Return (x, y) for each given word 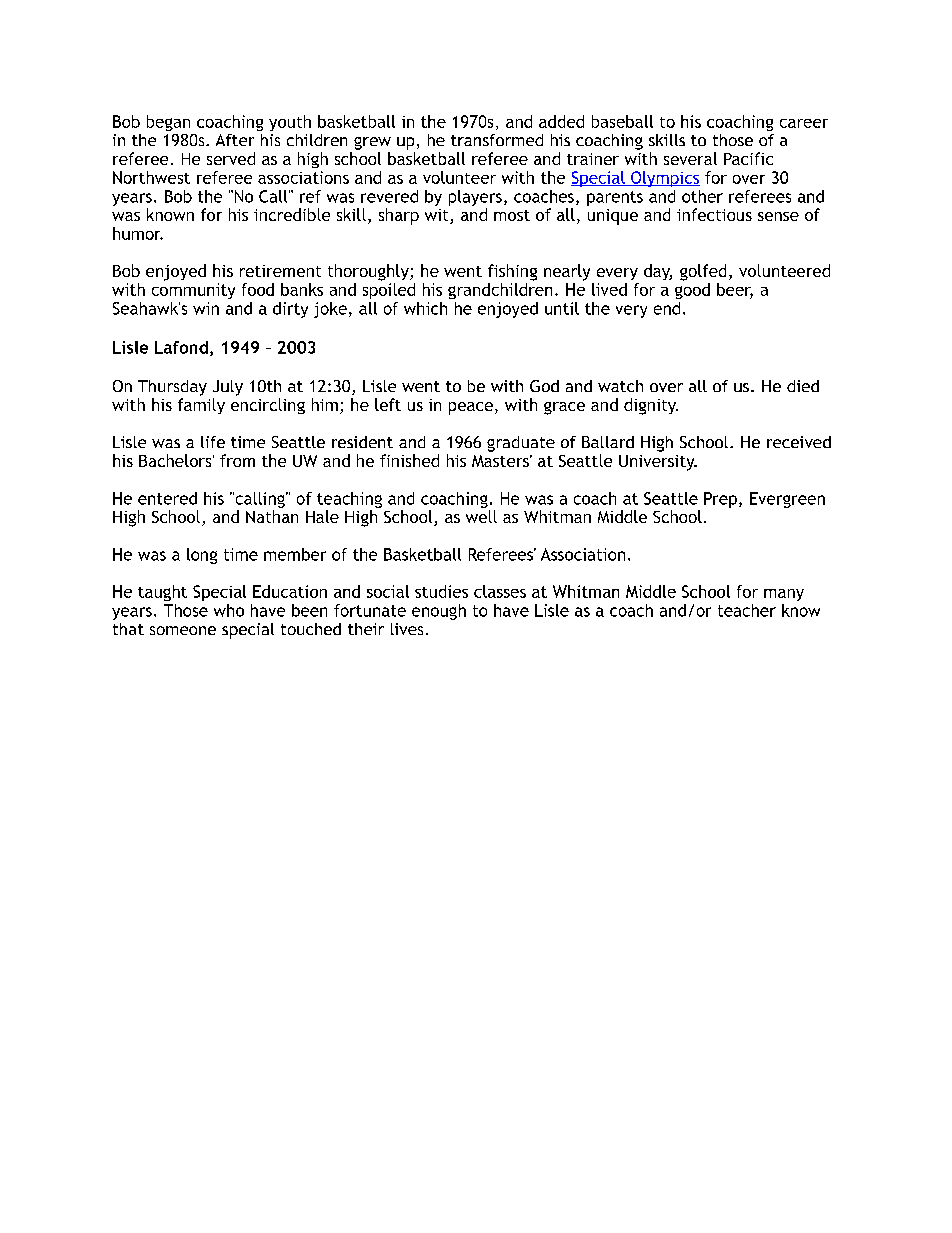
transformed (497, 140)
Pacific (748, 158)
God (544, 386)
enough (439, 612)
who (229, 610)
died (803, 386)
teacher (747, 610)
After (235, 140)
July (228, 388)
